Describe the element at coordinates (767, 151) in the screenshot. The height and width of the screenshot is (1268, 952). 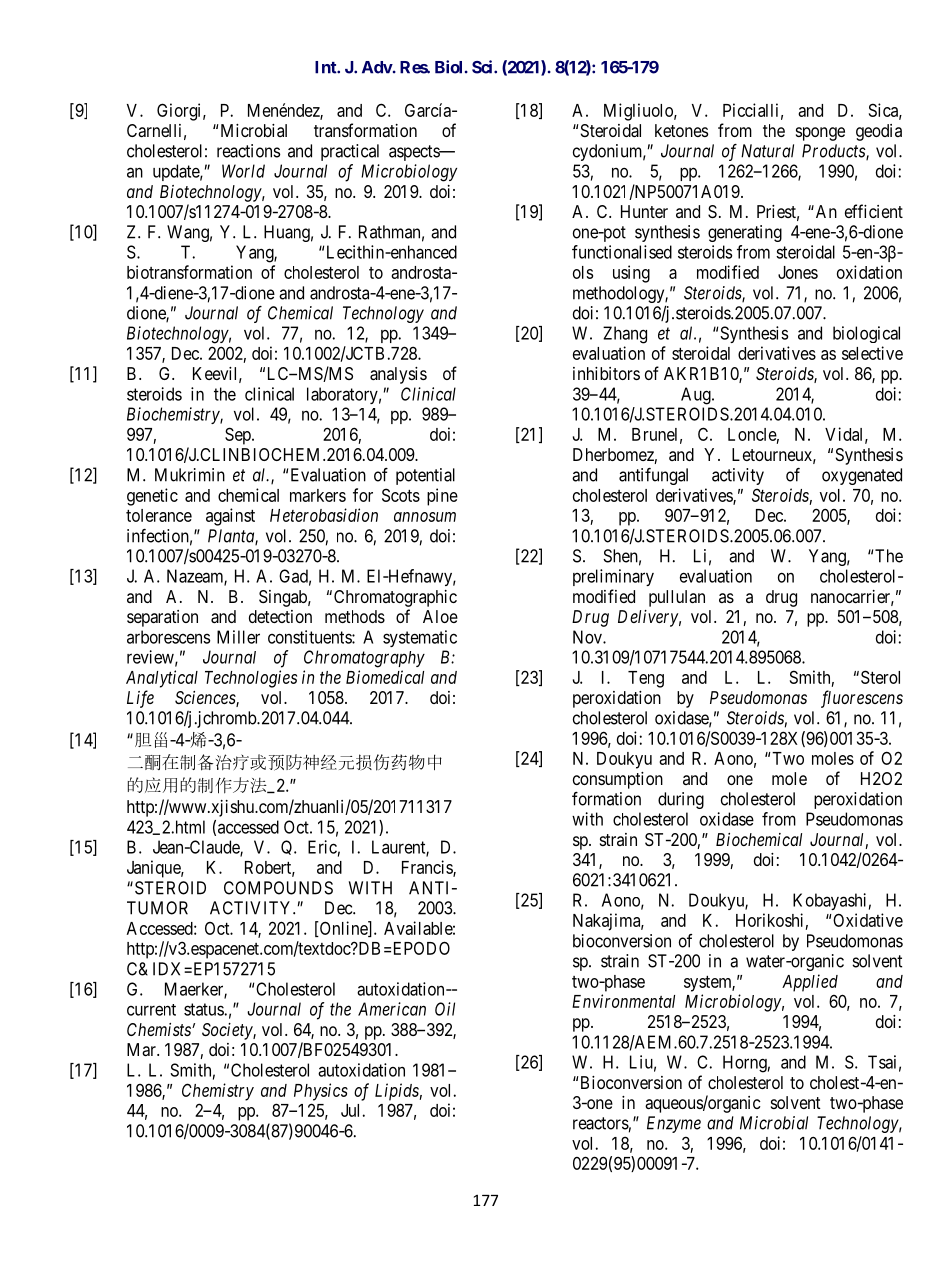
I see `Natural` at that location.
